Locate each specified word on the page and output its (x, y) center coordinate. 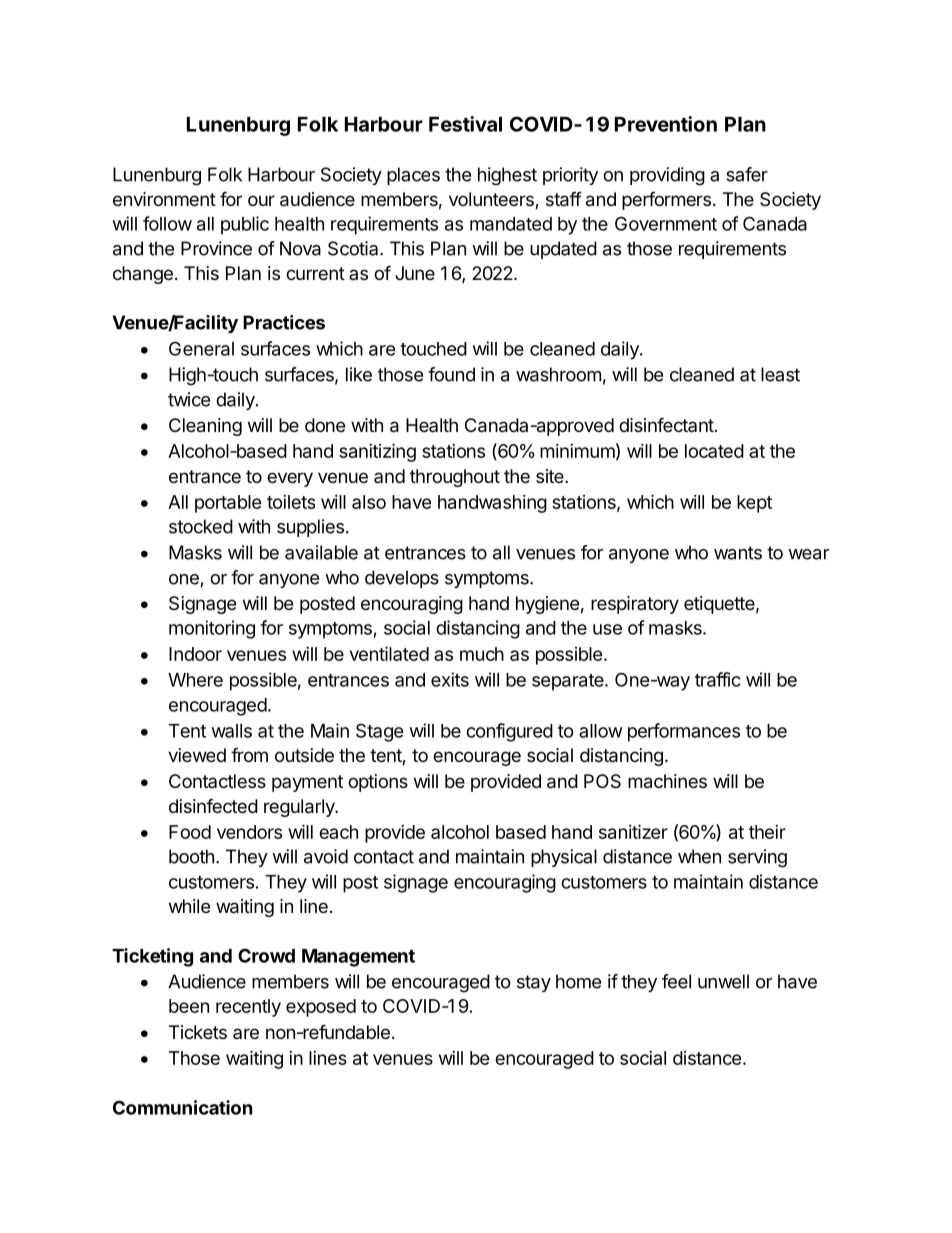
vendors (249, 832)
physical (564, 858)
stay (534, 983)
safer (747, 174)
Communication (183, 1107)
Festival (465, 124)
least (780, 374)
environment (164, 199)
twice (189, 399)
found (451, 374)
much (482, 654)
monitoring (212, 629)
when (699, 856)
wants (738, 553)
